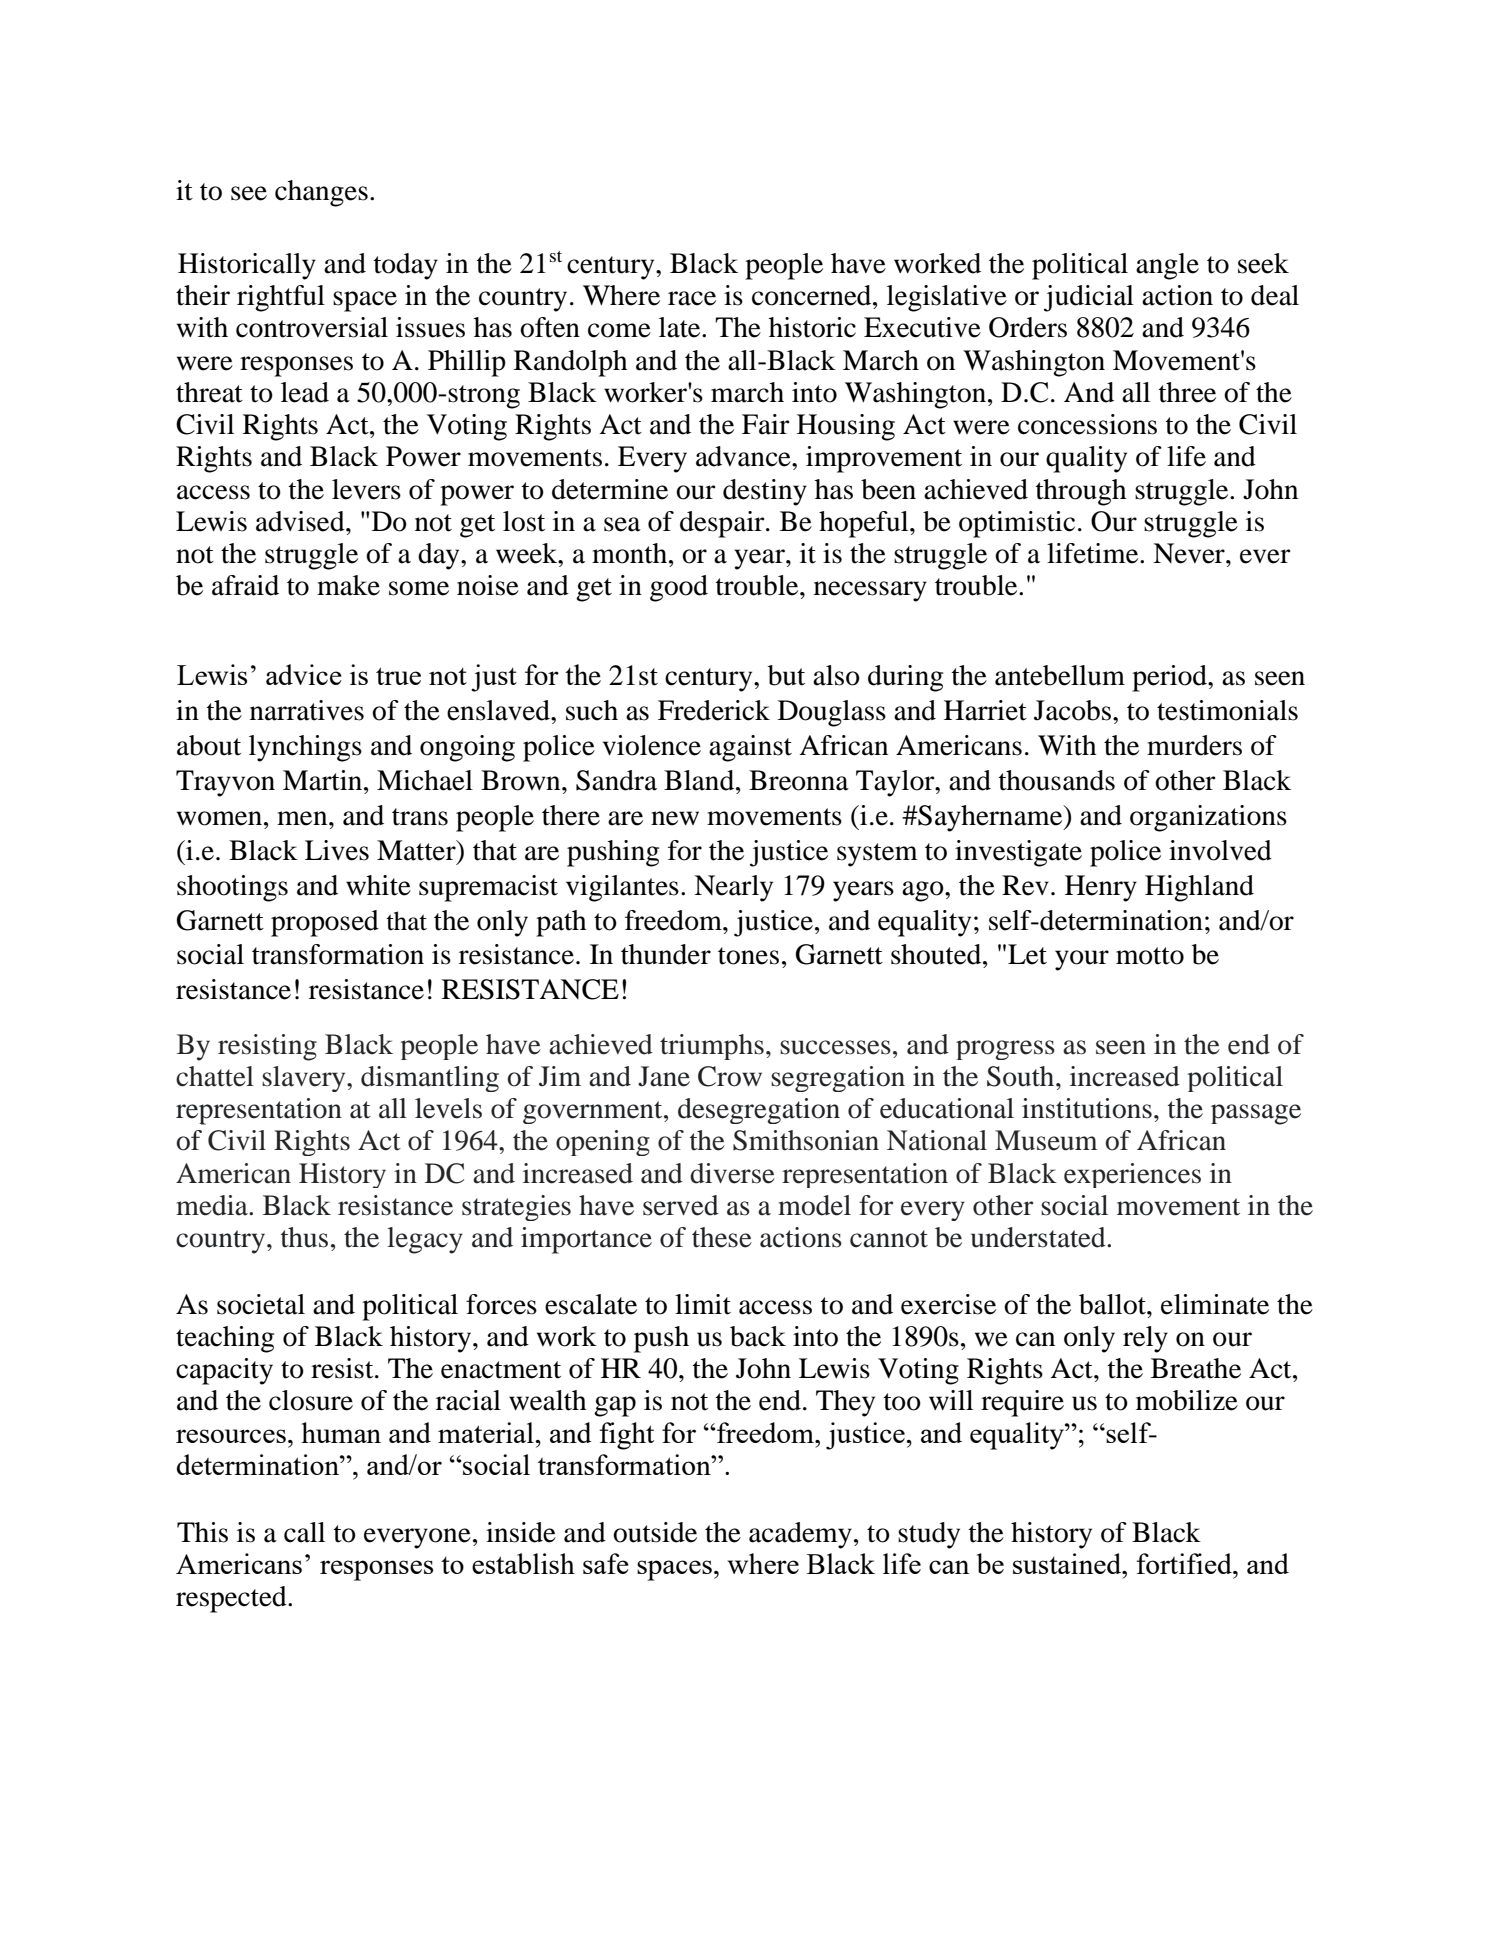 Image resolution: width=1497 pixels, height=1938 pixels. What do you see at coordinates (786, 675) in the page?
I see `but` at bounding box center [786, 675].
